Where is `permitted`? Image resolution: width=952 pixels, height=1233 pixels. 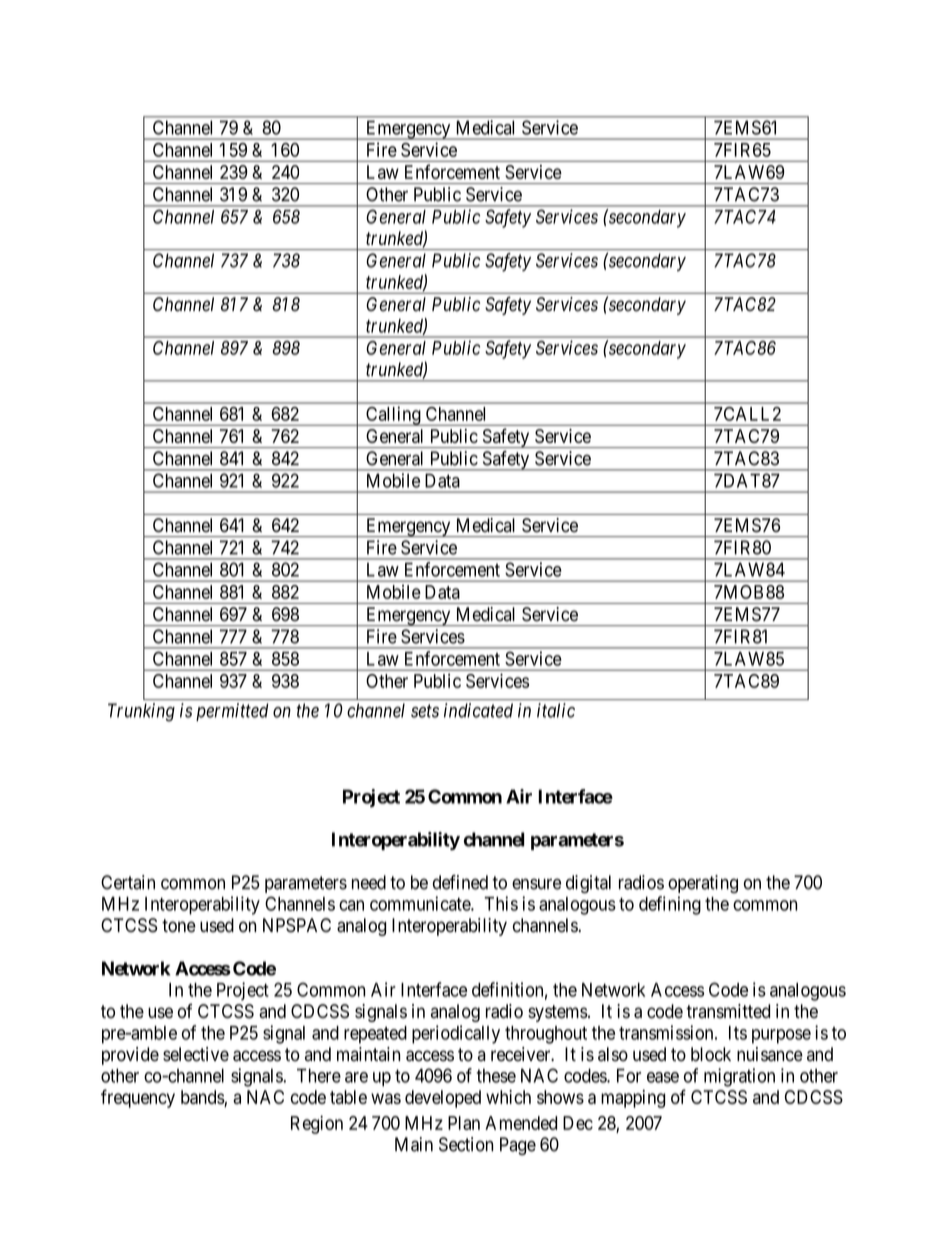 permitted is located at coordinates (232, 712).
